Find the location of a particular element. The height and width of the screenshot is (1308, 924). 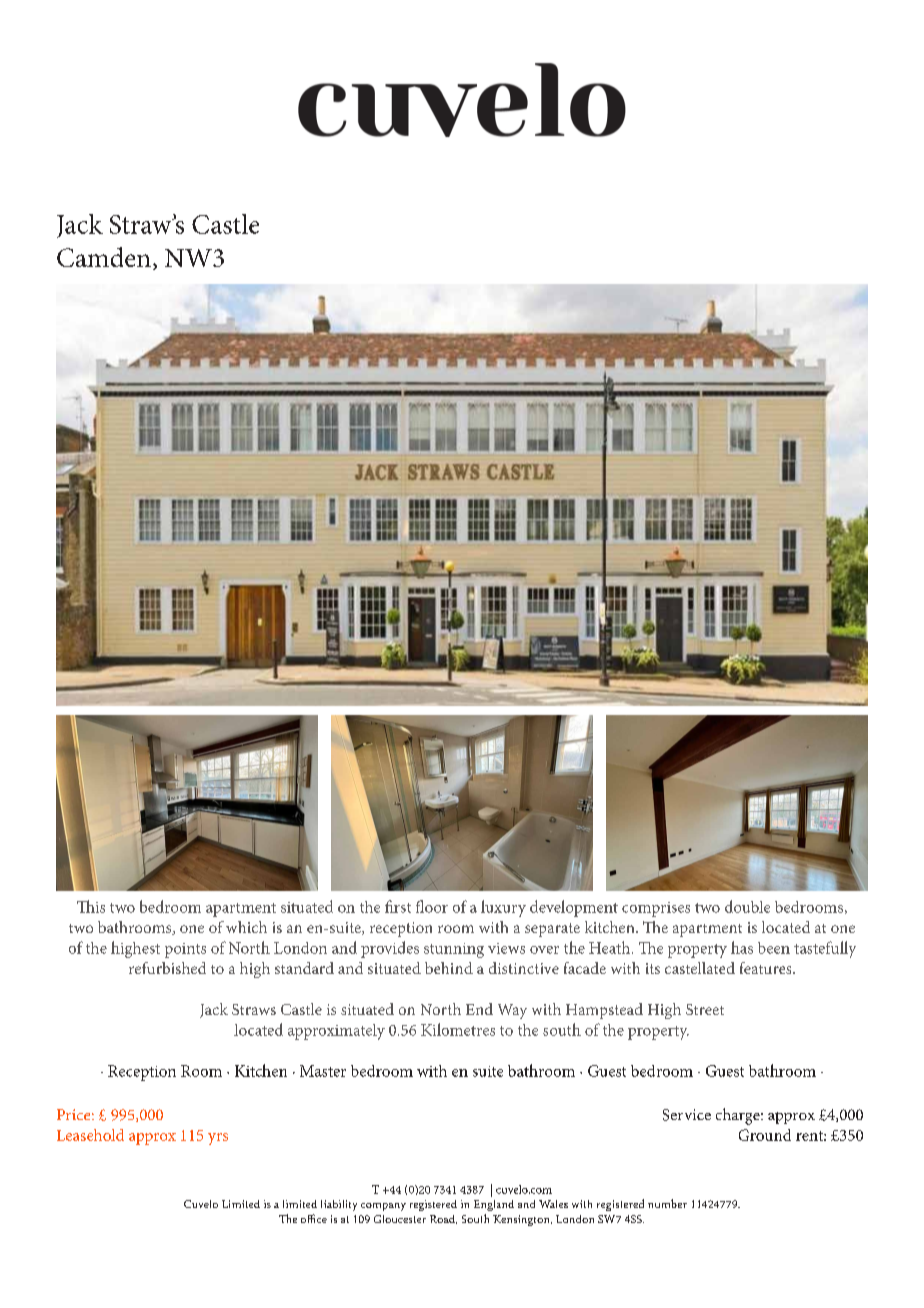

has is located at coordinates (742, 947).
